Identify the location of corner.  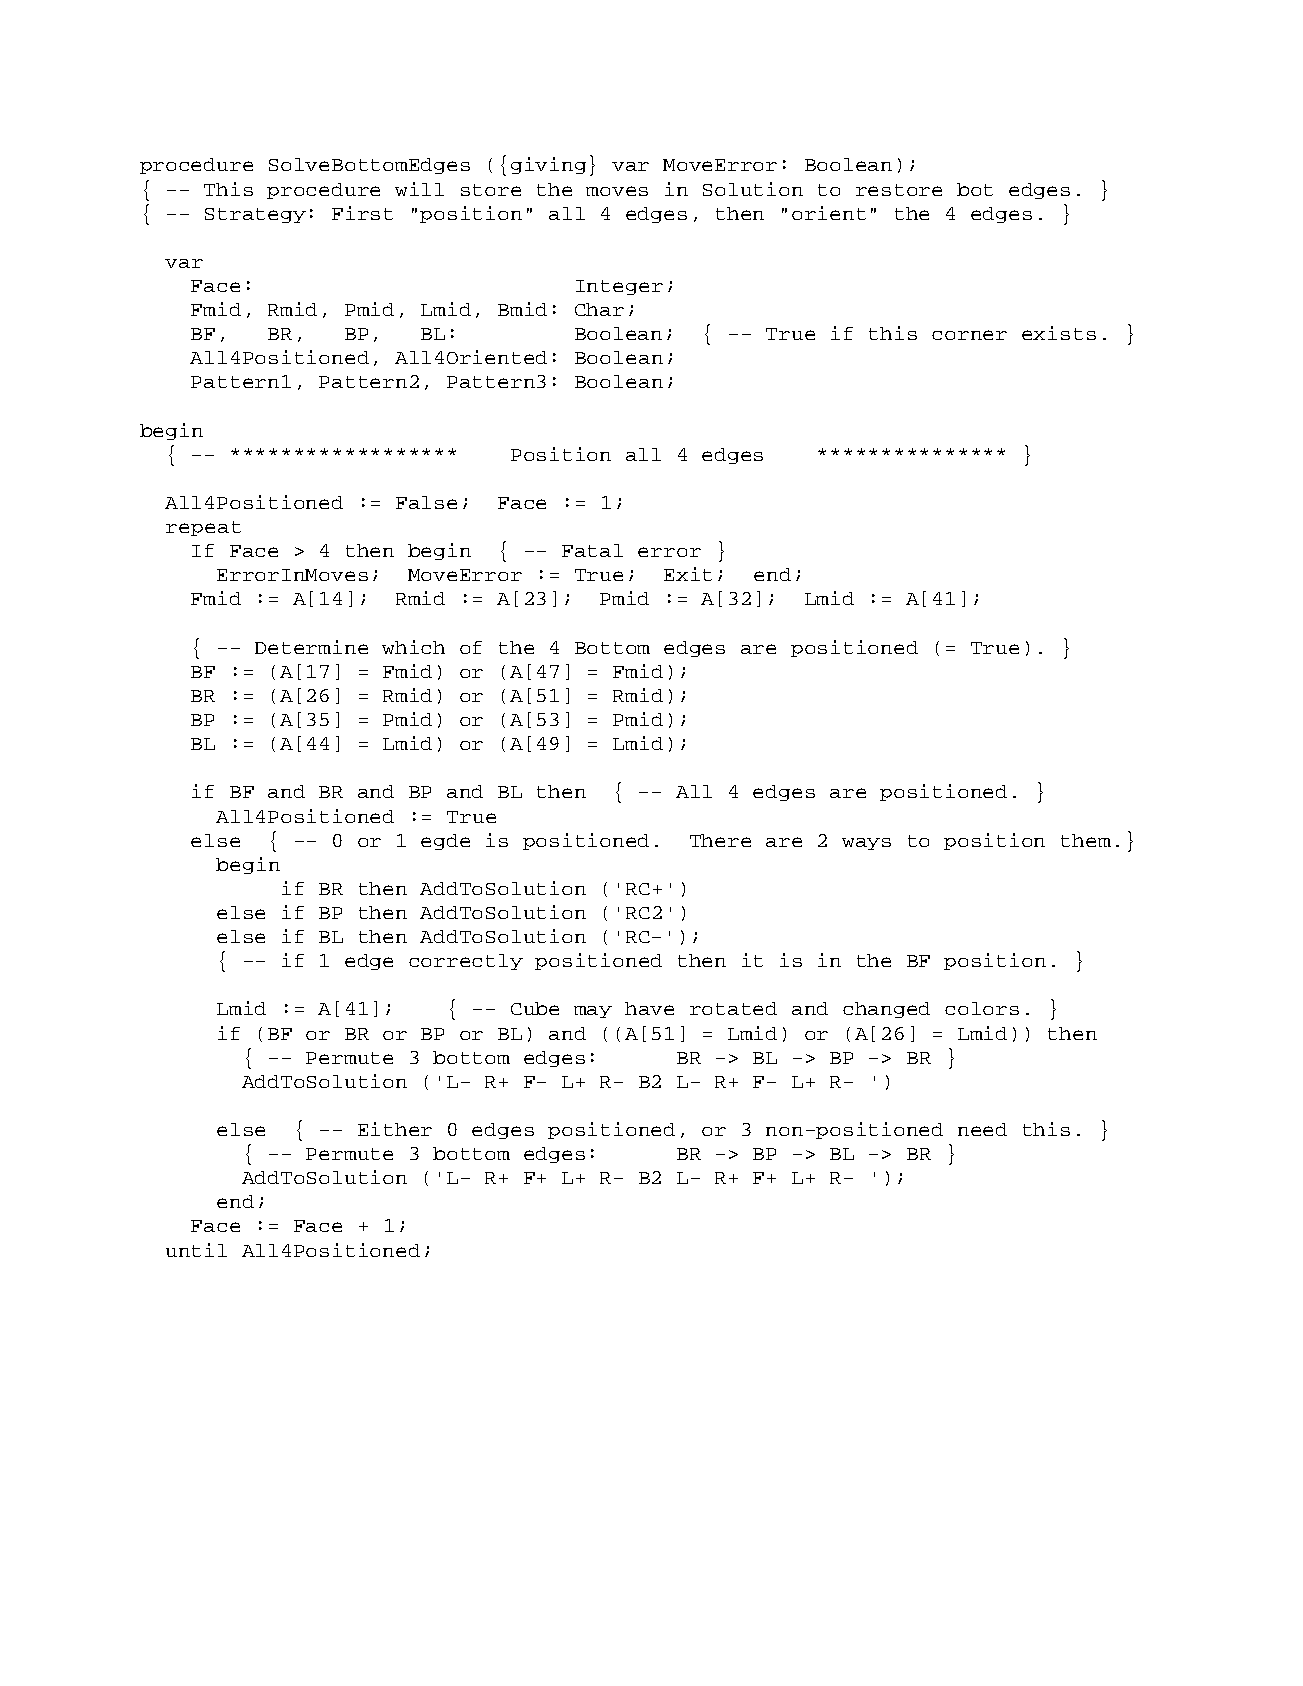
(969, 335).
